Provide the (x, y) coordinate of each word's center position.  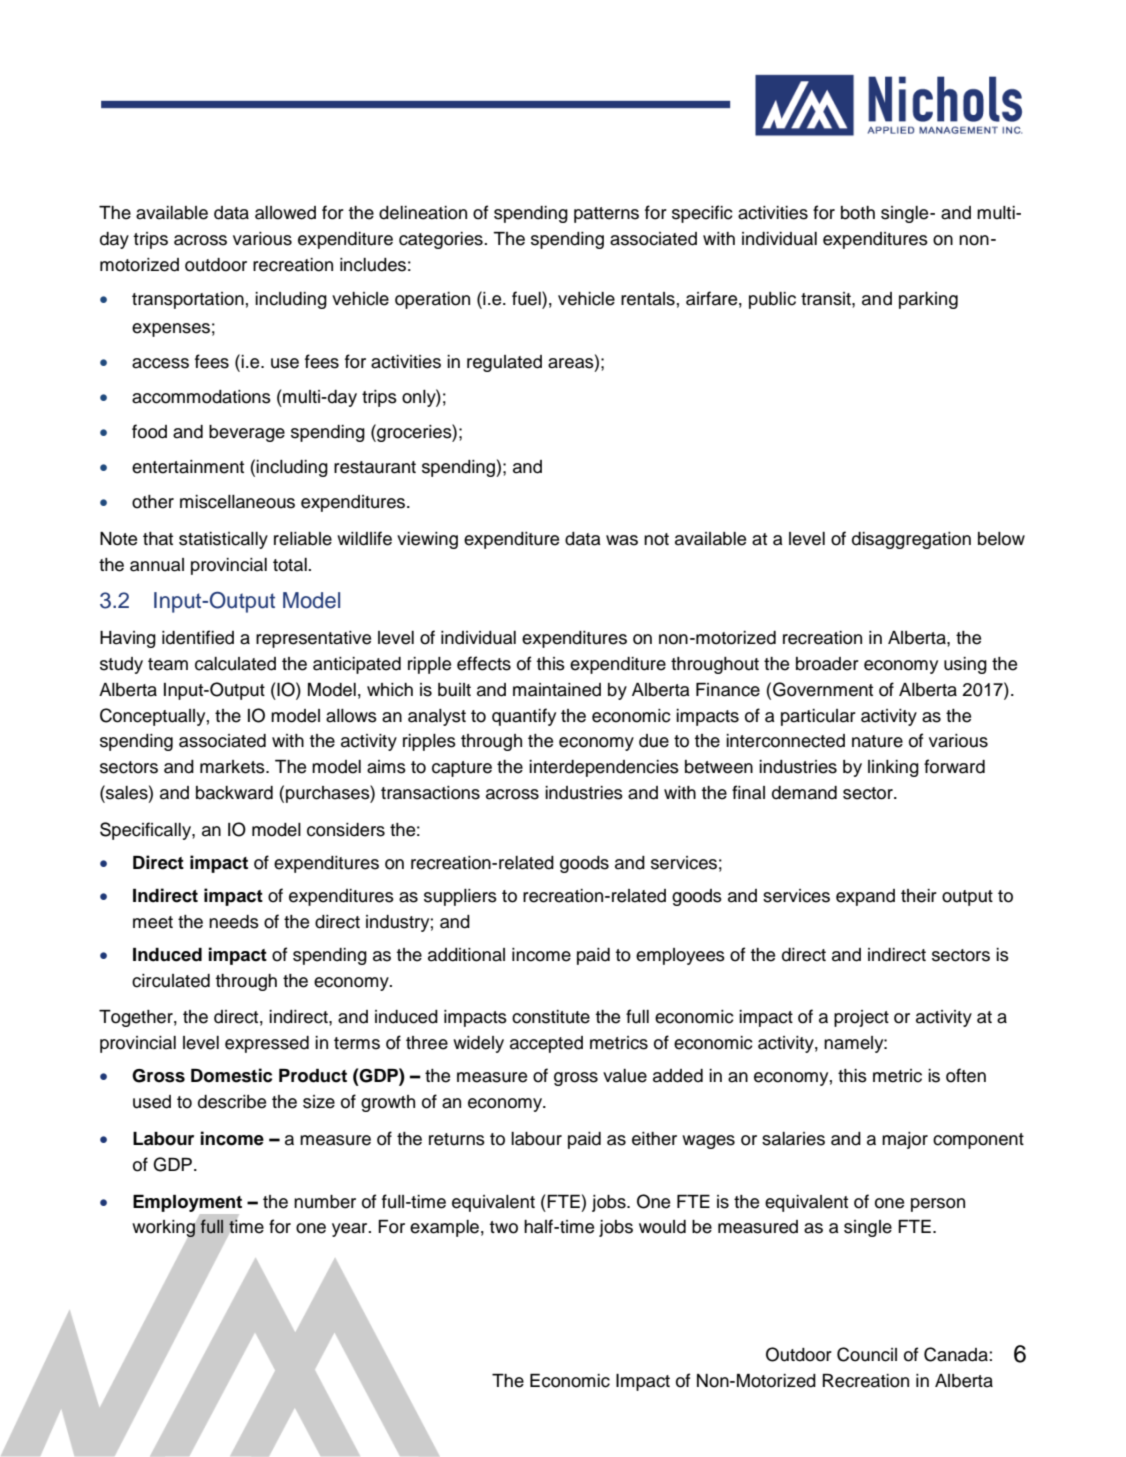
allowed (285, 213)
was (622, 540)
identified (198, 637)
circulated (171, 981)
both (858, 213)
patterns (606, 215)
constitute (551, 1017)
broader (827, 664)
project (861, 1018)
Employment (187, 1203)
